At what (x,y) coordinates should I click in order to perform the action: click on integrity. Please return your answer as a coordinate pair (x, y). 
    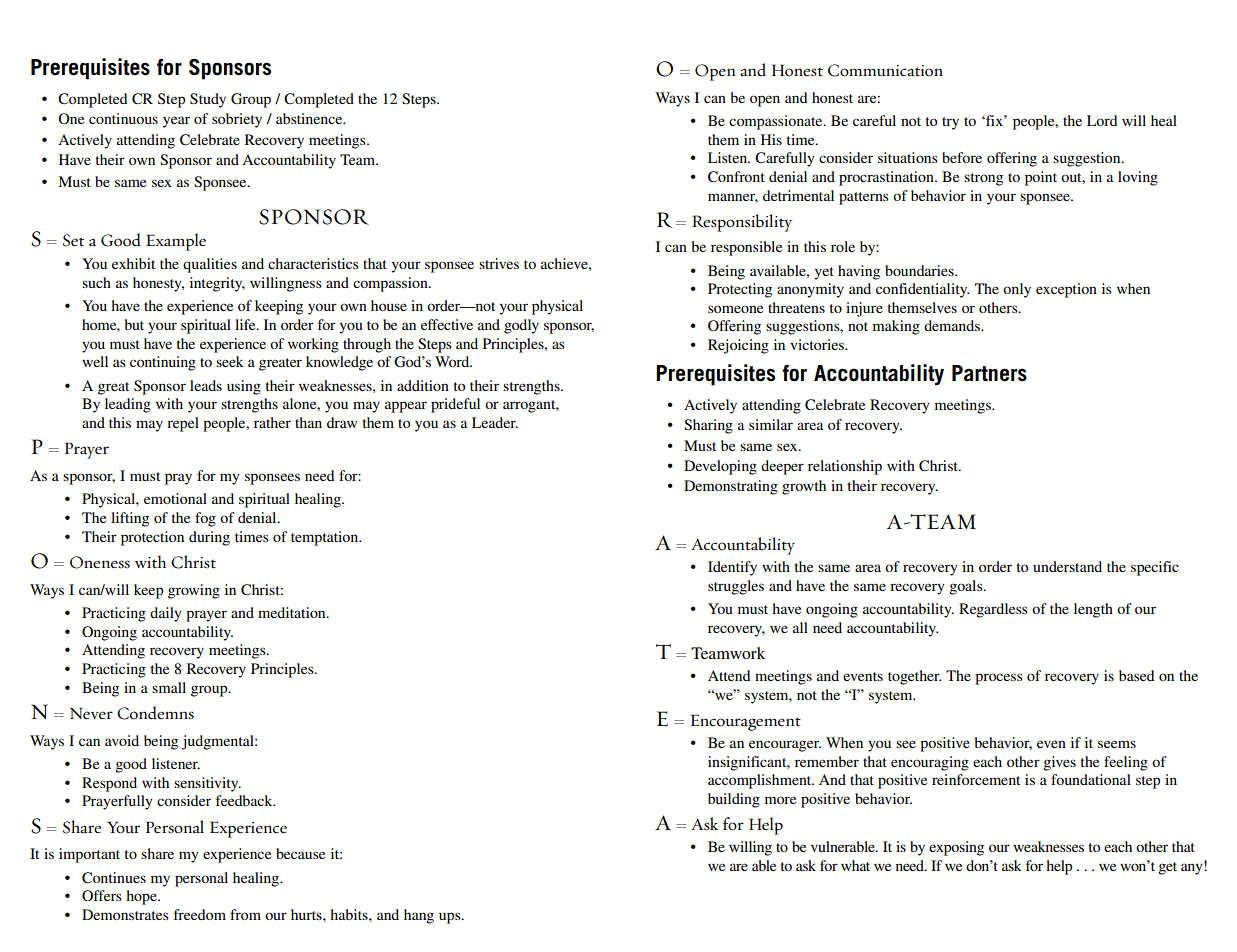
    Looking at the image, I should click on (217, 284).
